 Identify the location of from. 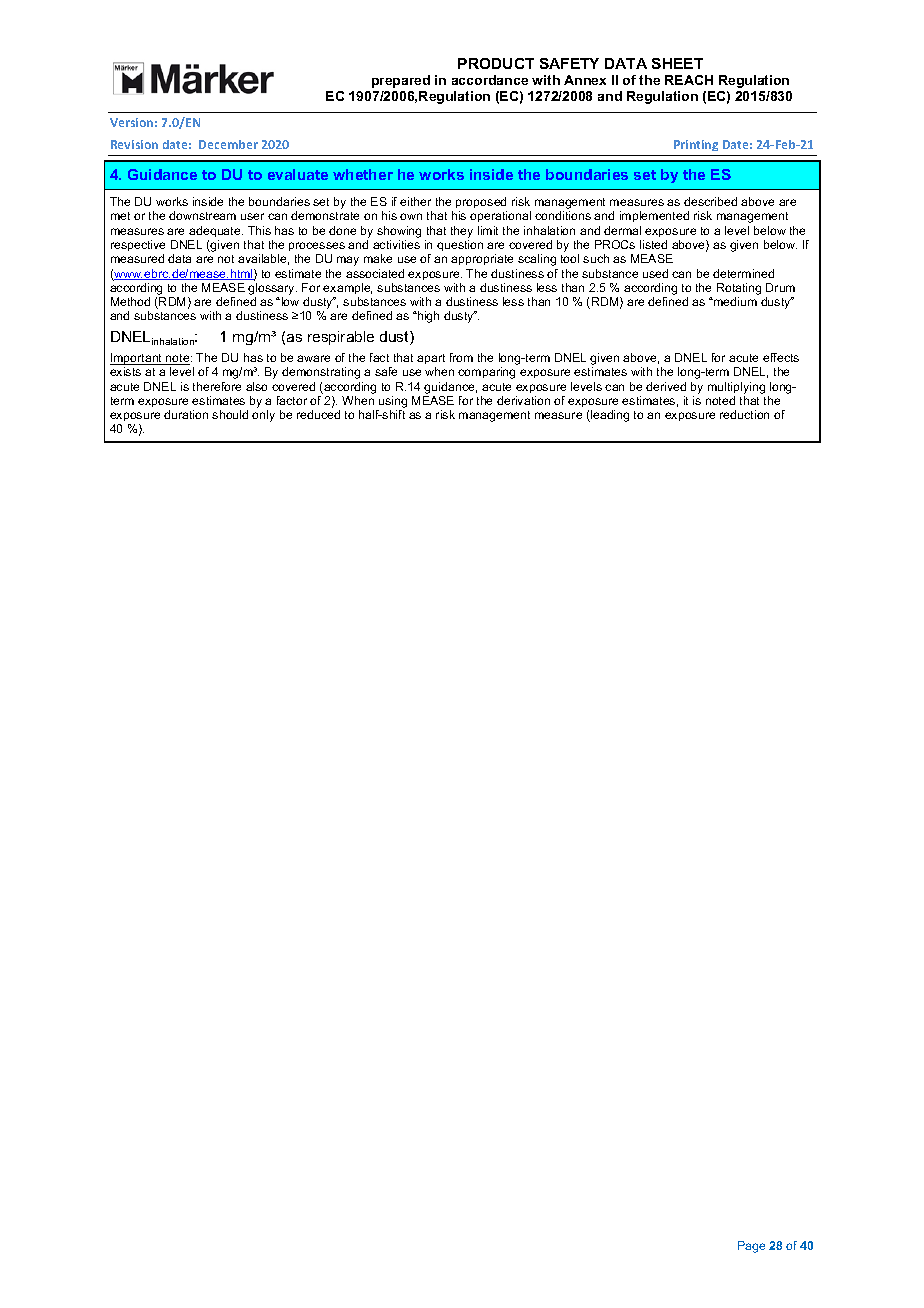
(461, 357).
